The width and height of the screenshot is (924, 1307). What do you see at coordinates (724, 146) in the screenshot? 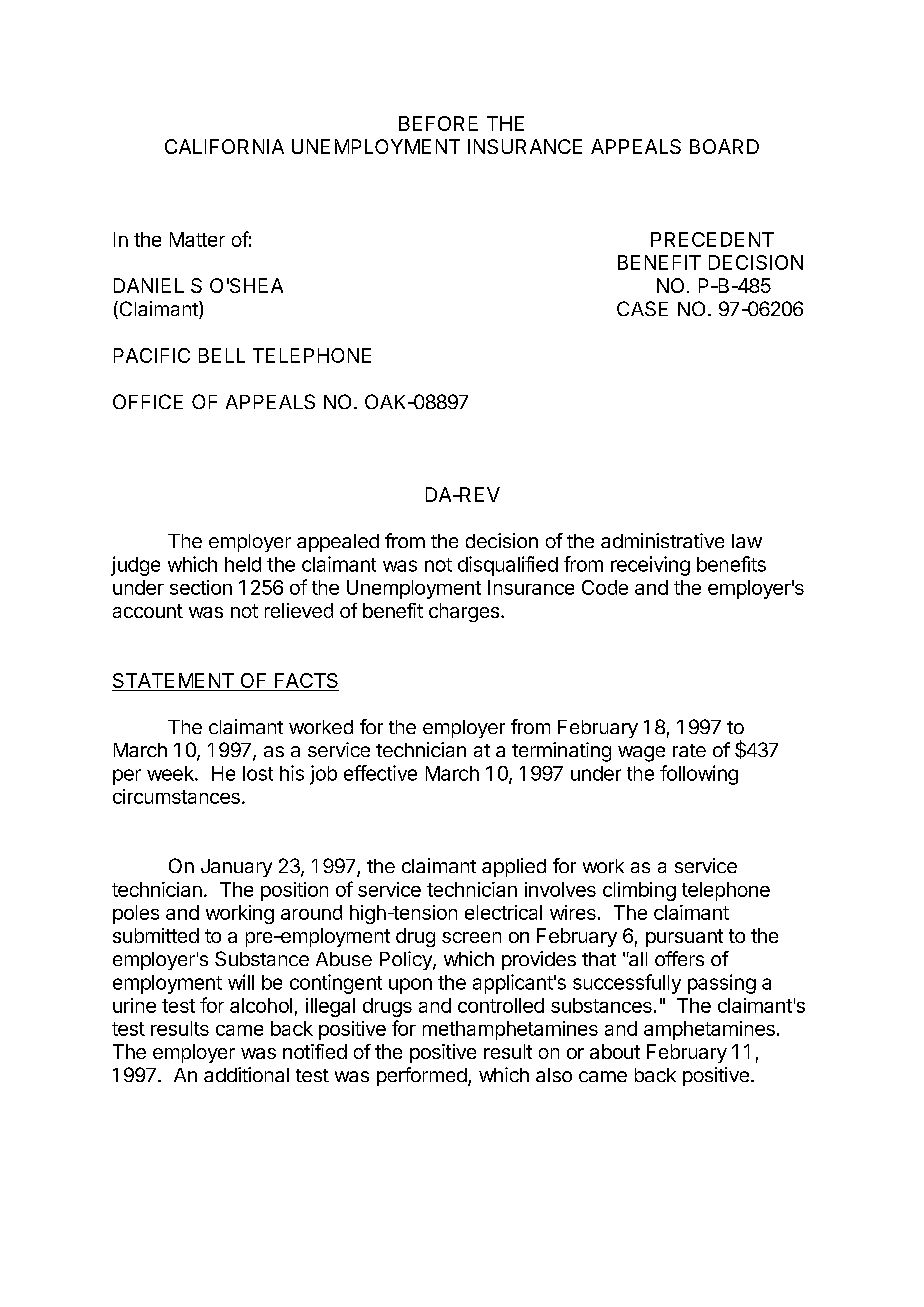
I see `BOARD` at bounding box center [724, 146].
